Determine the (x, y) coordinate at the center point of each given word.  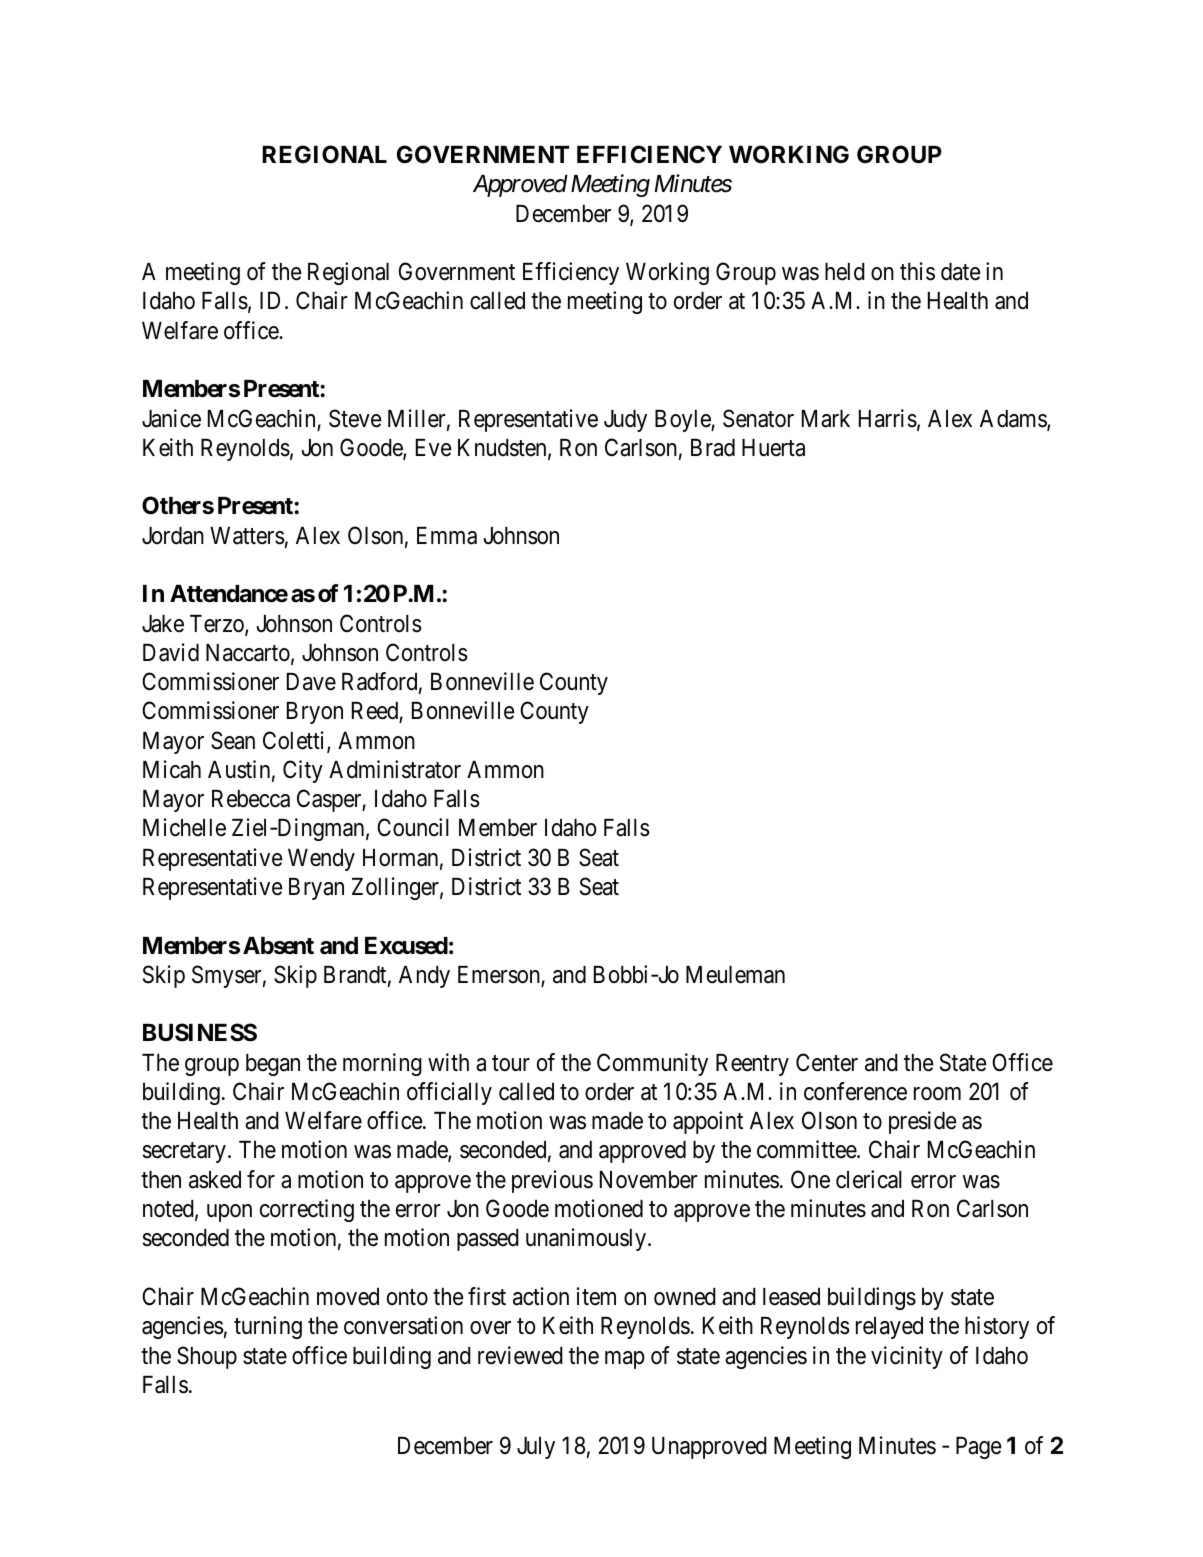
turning (268, 1327)
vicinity (907, 1357)
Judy (625, 421)
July (536, 1448)
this (917, 271)
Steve (355, 418)
